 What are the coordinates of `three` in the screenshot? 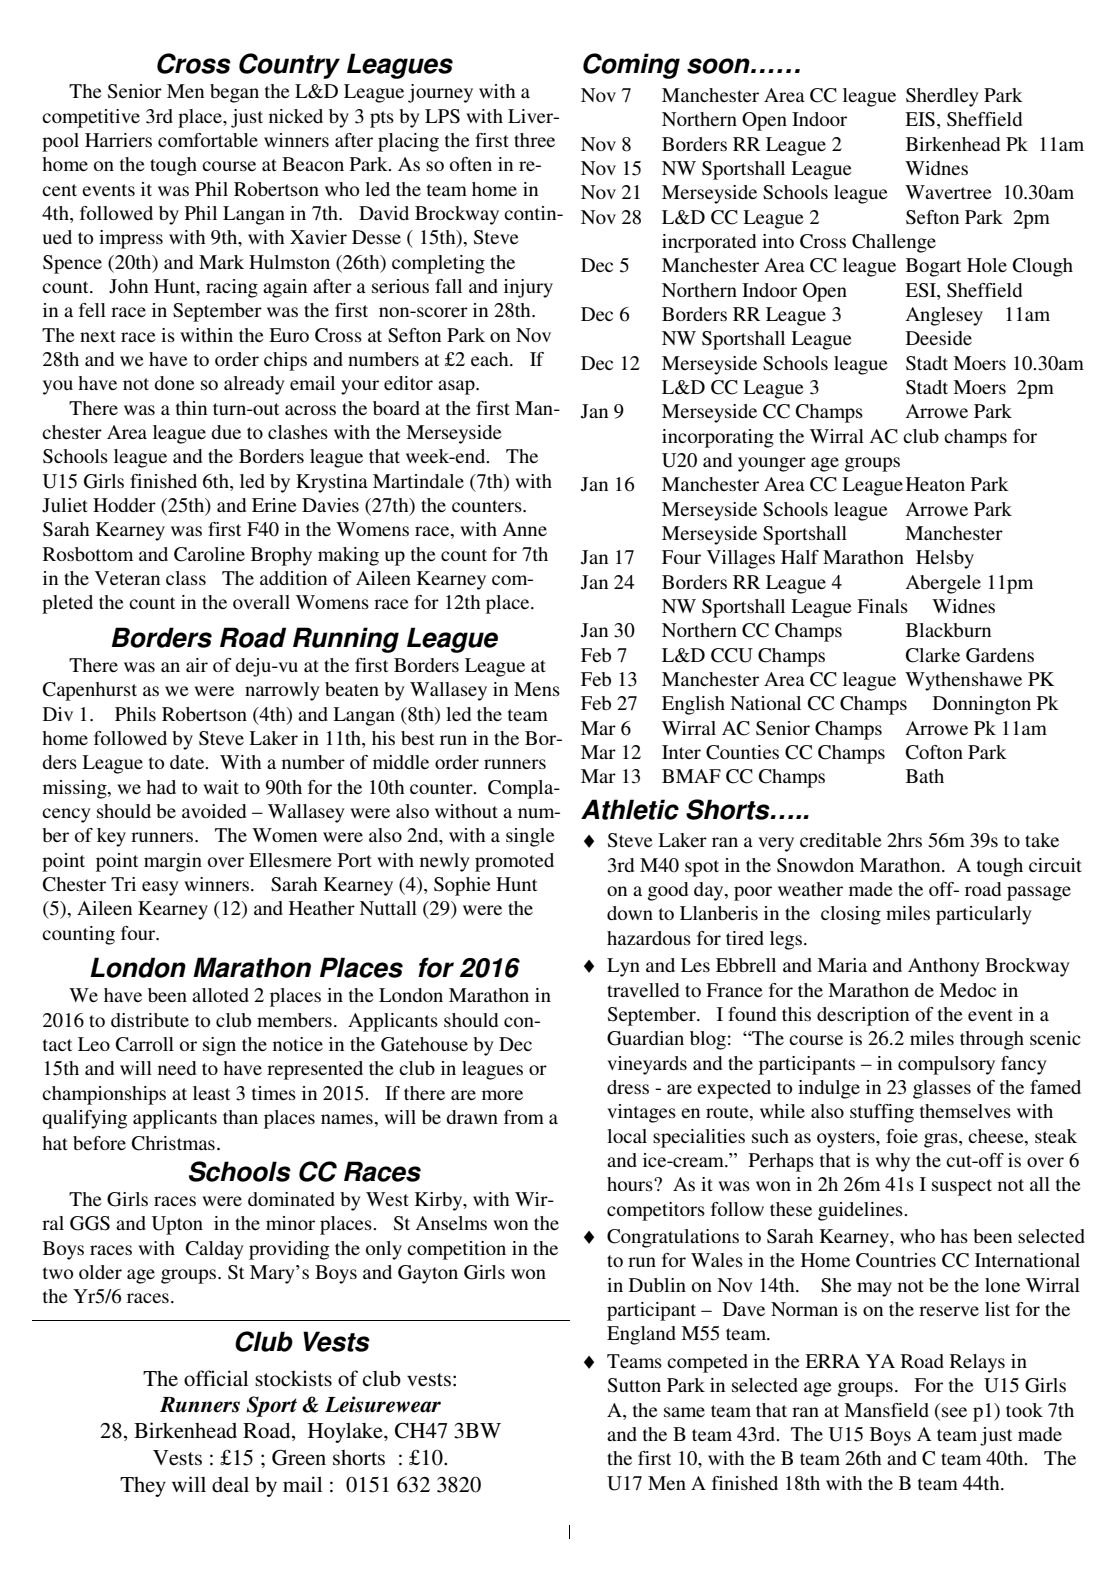 It's located at (534, 140).
